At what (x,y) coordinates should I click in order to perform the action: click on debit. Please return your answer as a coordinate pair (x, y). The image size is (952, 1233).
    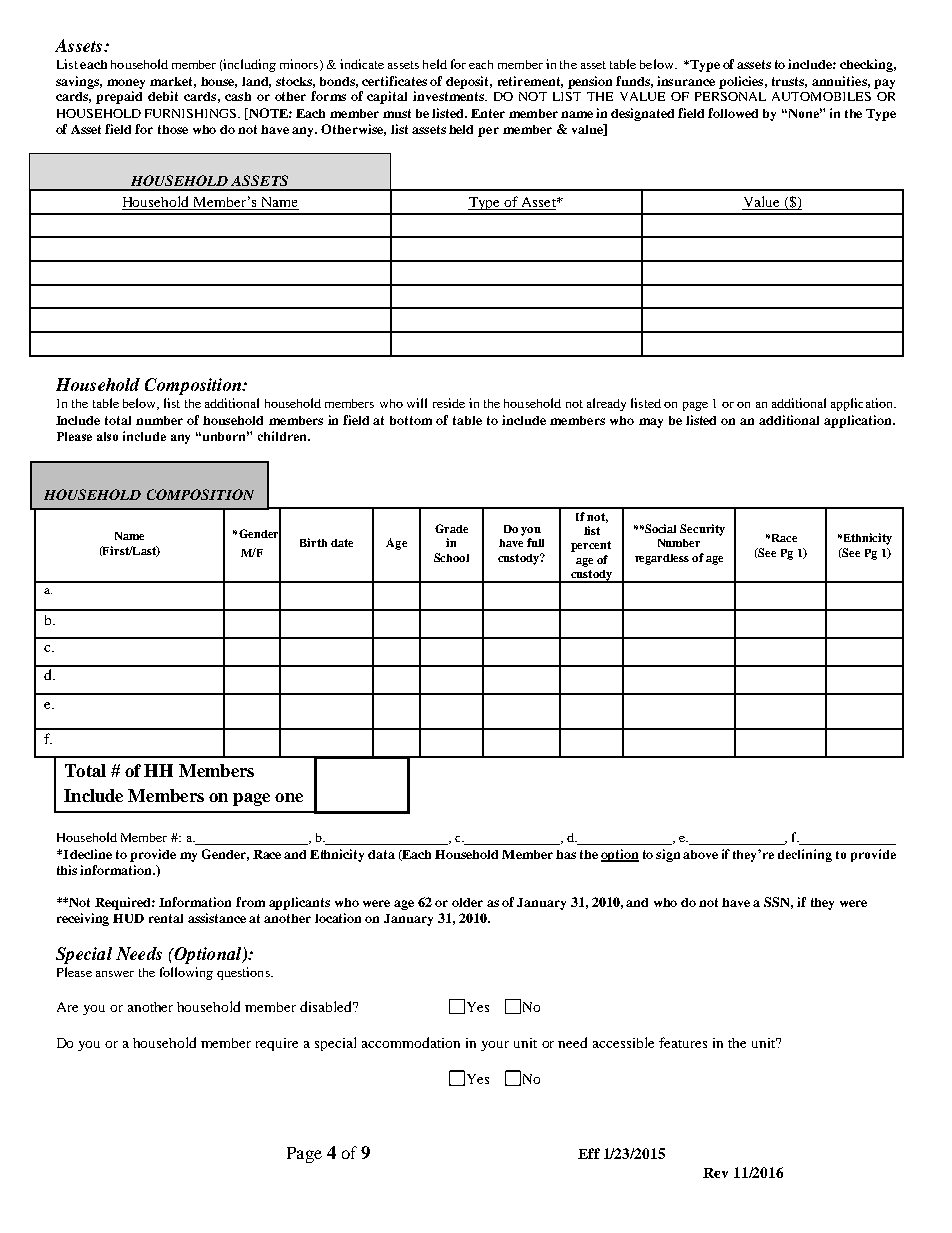
    Looking at the image, I should click on (163, 96).
